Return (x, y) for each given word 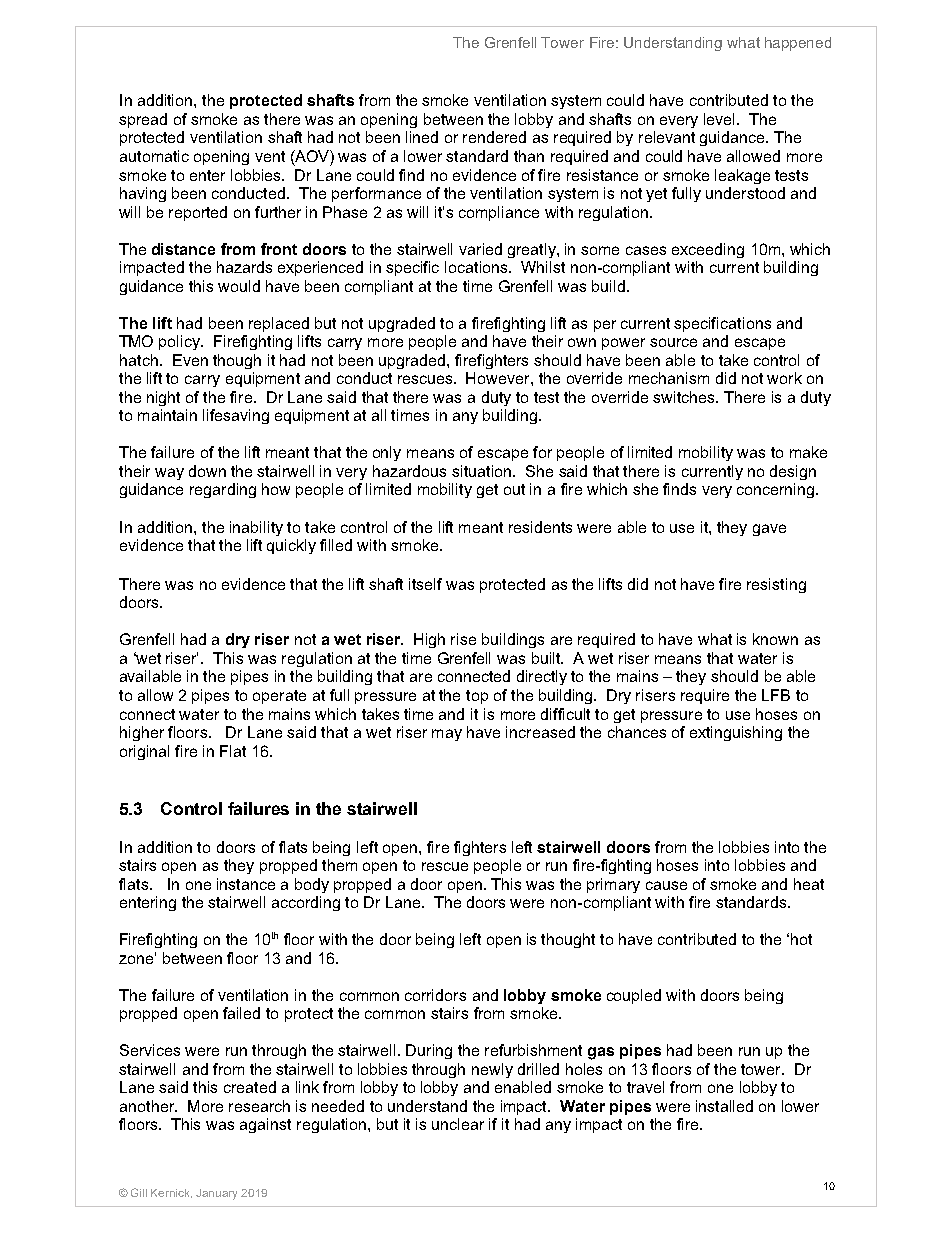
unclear (458, 1124)
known (775, 639)
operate (279, 697)
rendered (494, 137)
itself (425, 584)
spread (143, 120)
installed (724, 1106)
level (719, 119)
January (216, 1194)
